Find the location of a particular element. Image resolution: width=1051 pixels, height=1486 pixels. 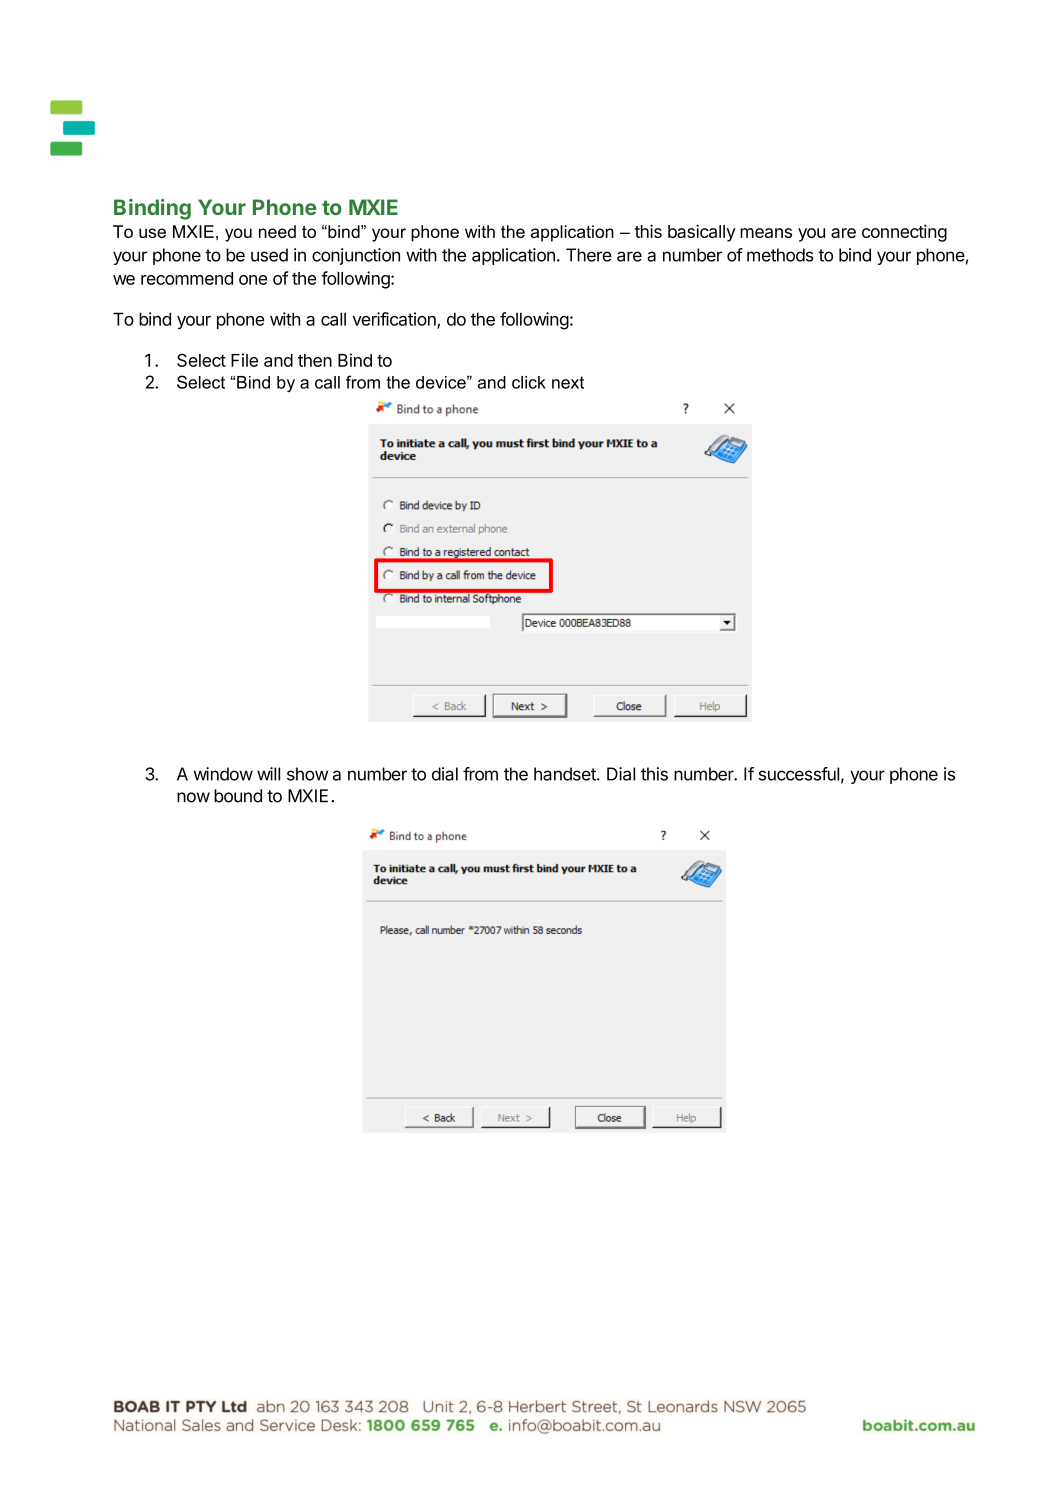

click is located at coordinates (529, 382).
